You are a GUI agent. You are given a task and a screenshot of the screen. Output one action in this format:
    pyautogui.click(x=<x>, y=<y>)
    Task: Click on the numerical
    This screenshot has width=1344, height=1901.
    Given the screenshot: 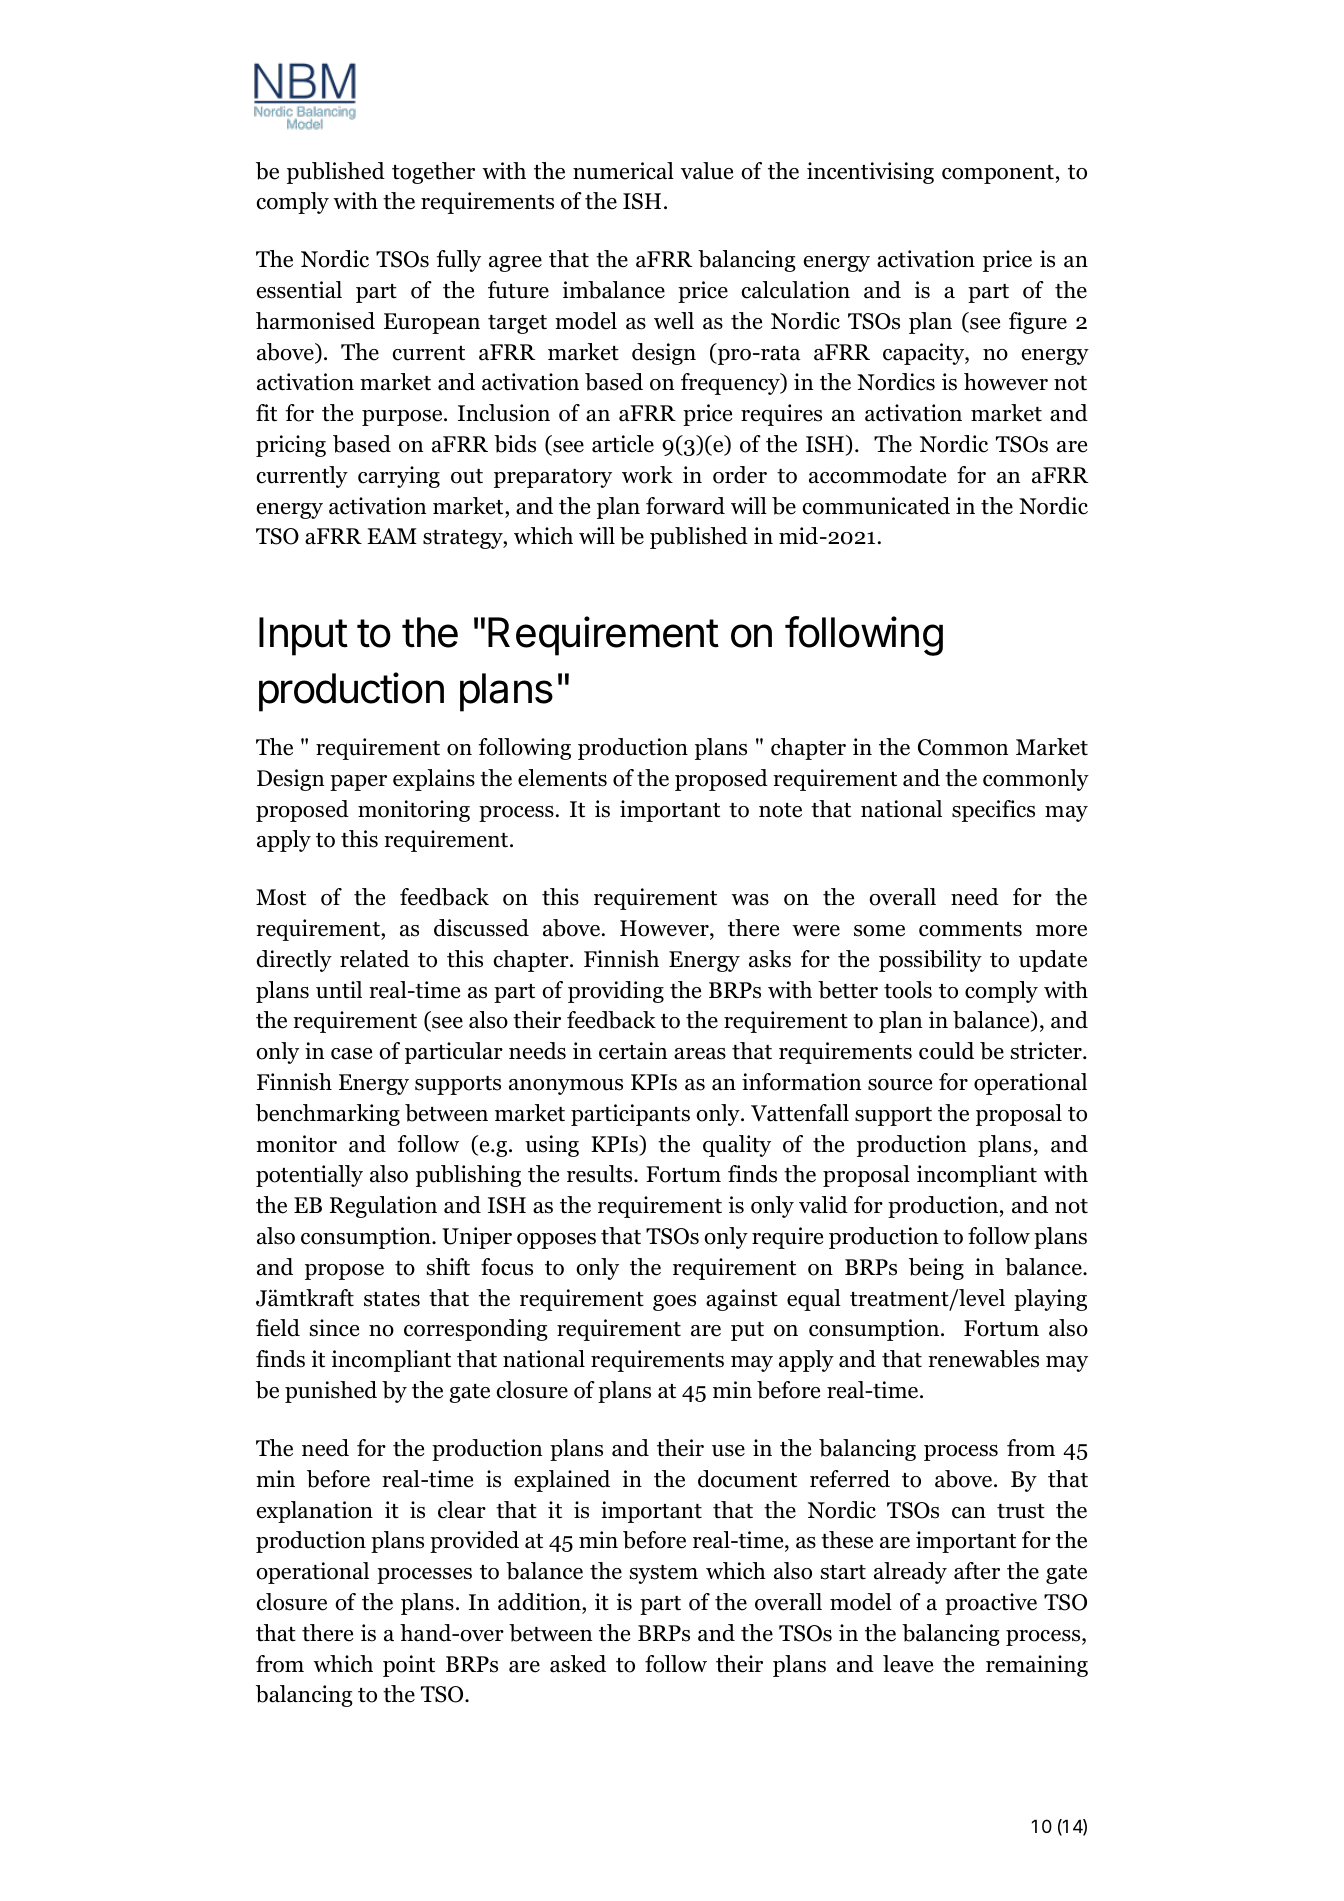 What is the action you would take?
    pyautogui.click(x=623, y=171)
